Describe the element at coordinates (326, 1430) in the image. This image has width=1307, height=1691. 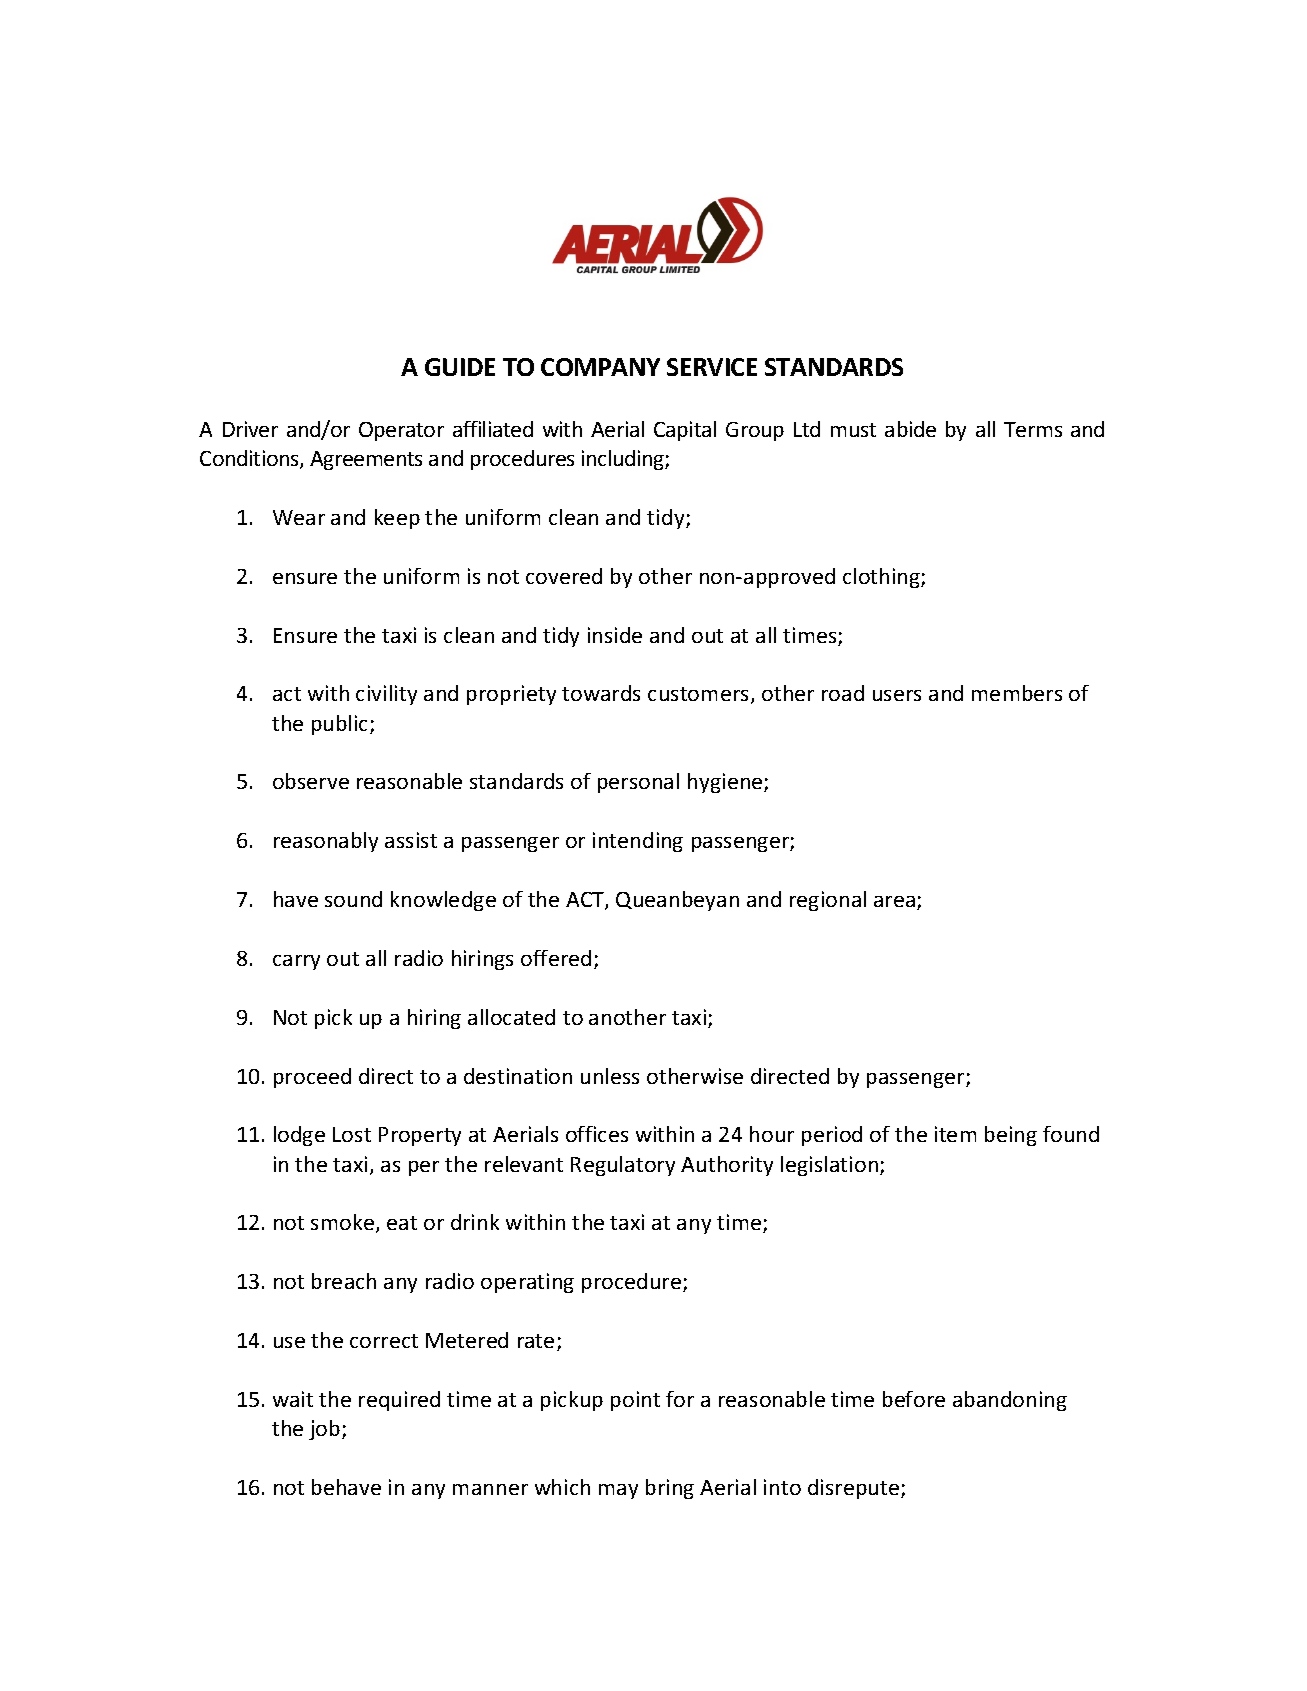
I see `job` at that location.
